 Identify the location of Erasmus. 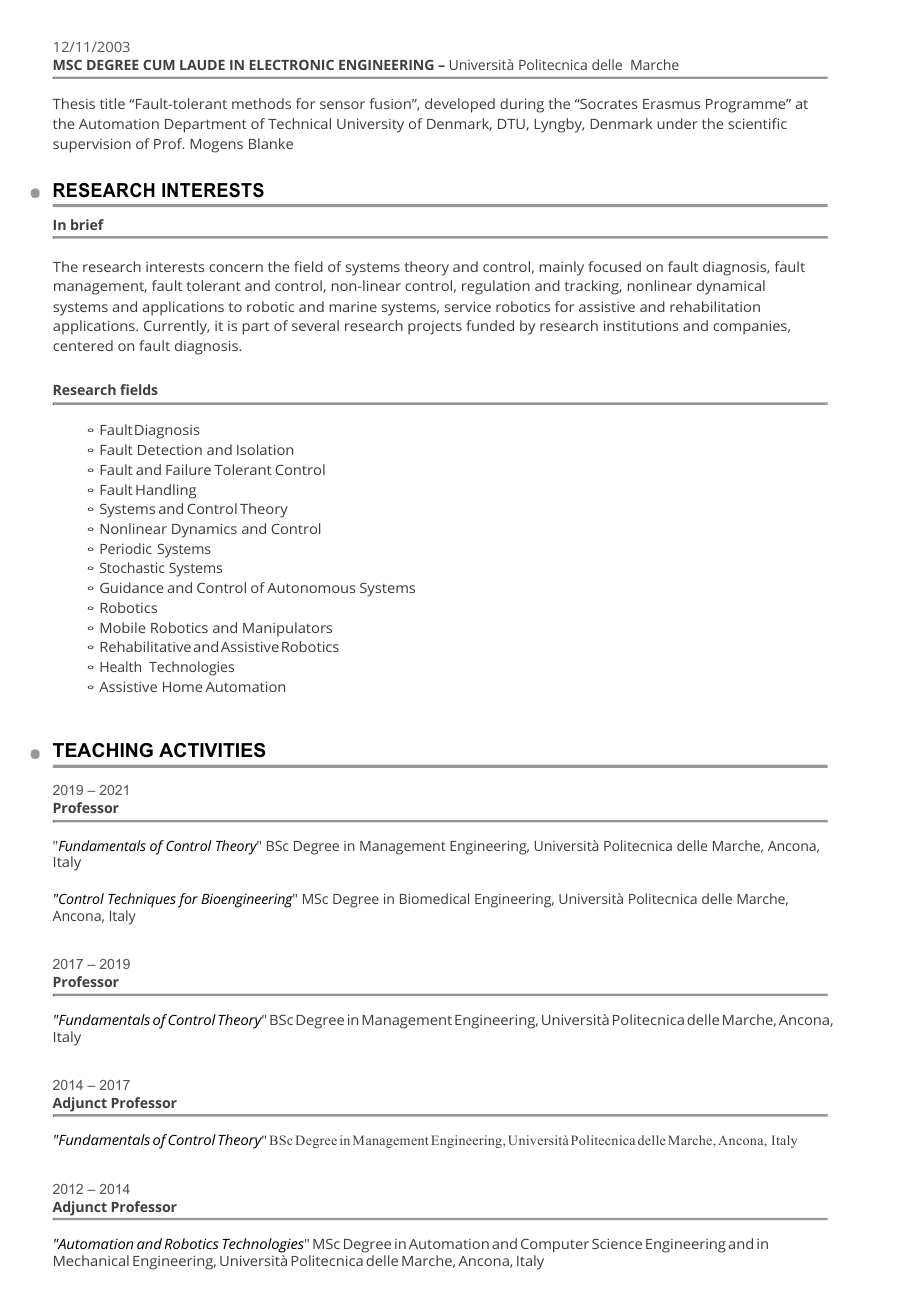
(671, 104).
